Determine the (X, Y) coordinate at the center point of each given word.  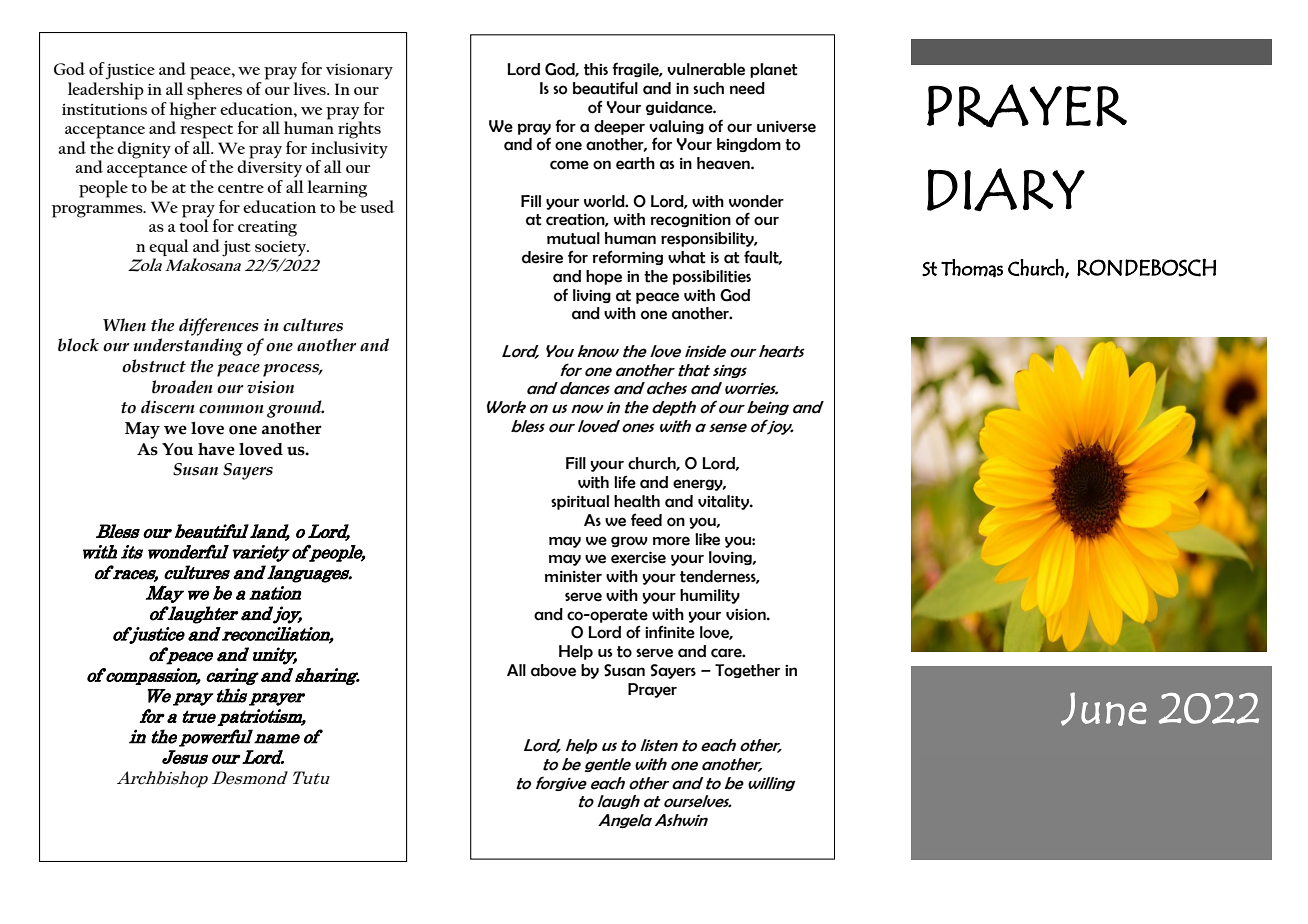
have (216, 449)
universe (786, 127)
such (708, 88)
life (625, 482)
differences (219, 327)
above (553, 670)
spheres (214, 91)
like (707, 539)
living (592, 296)
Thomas (972, 268)
